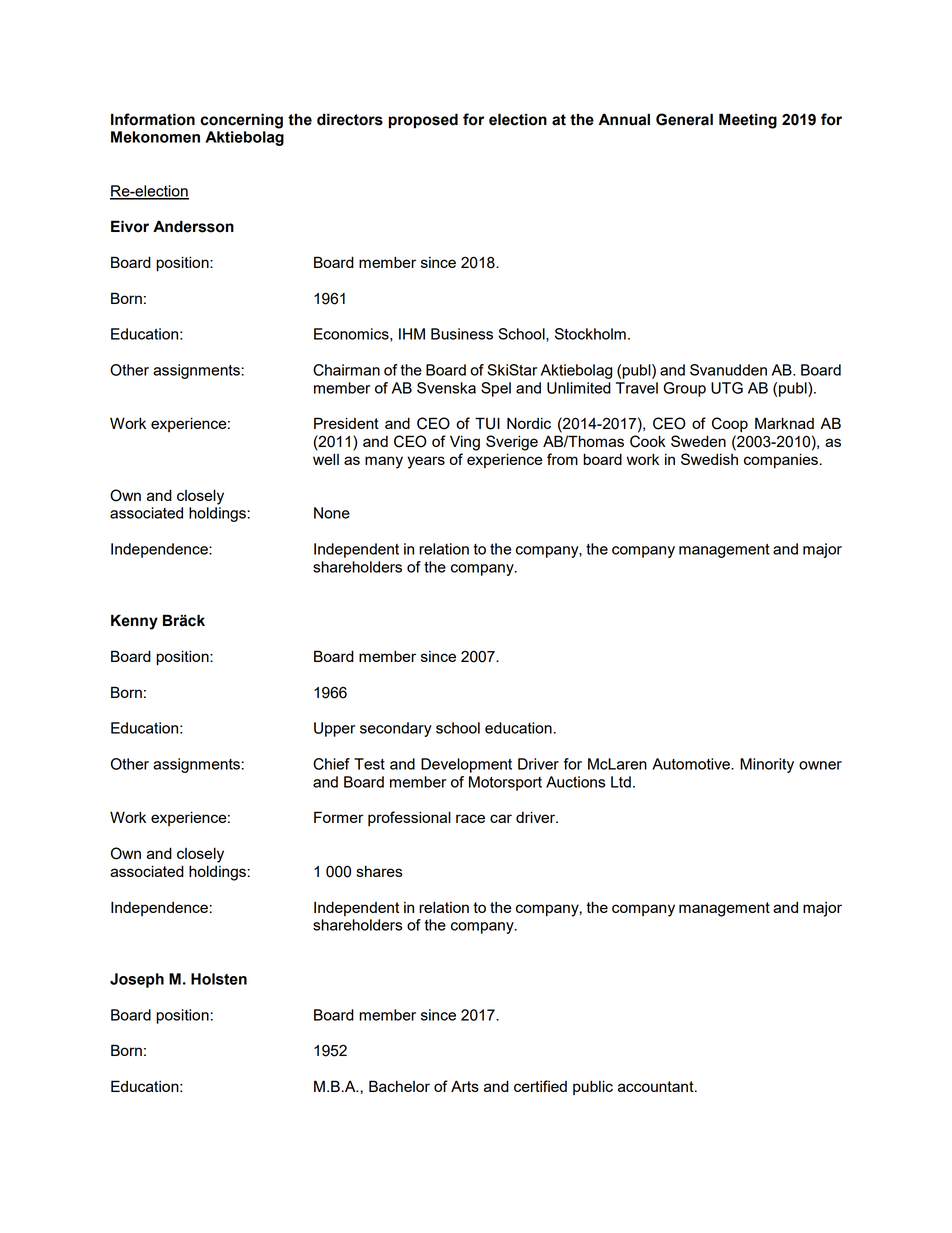 The width and height of the screenshot is (952, 1233). I want to click on concerning, so click(241, 121).
